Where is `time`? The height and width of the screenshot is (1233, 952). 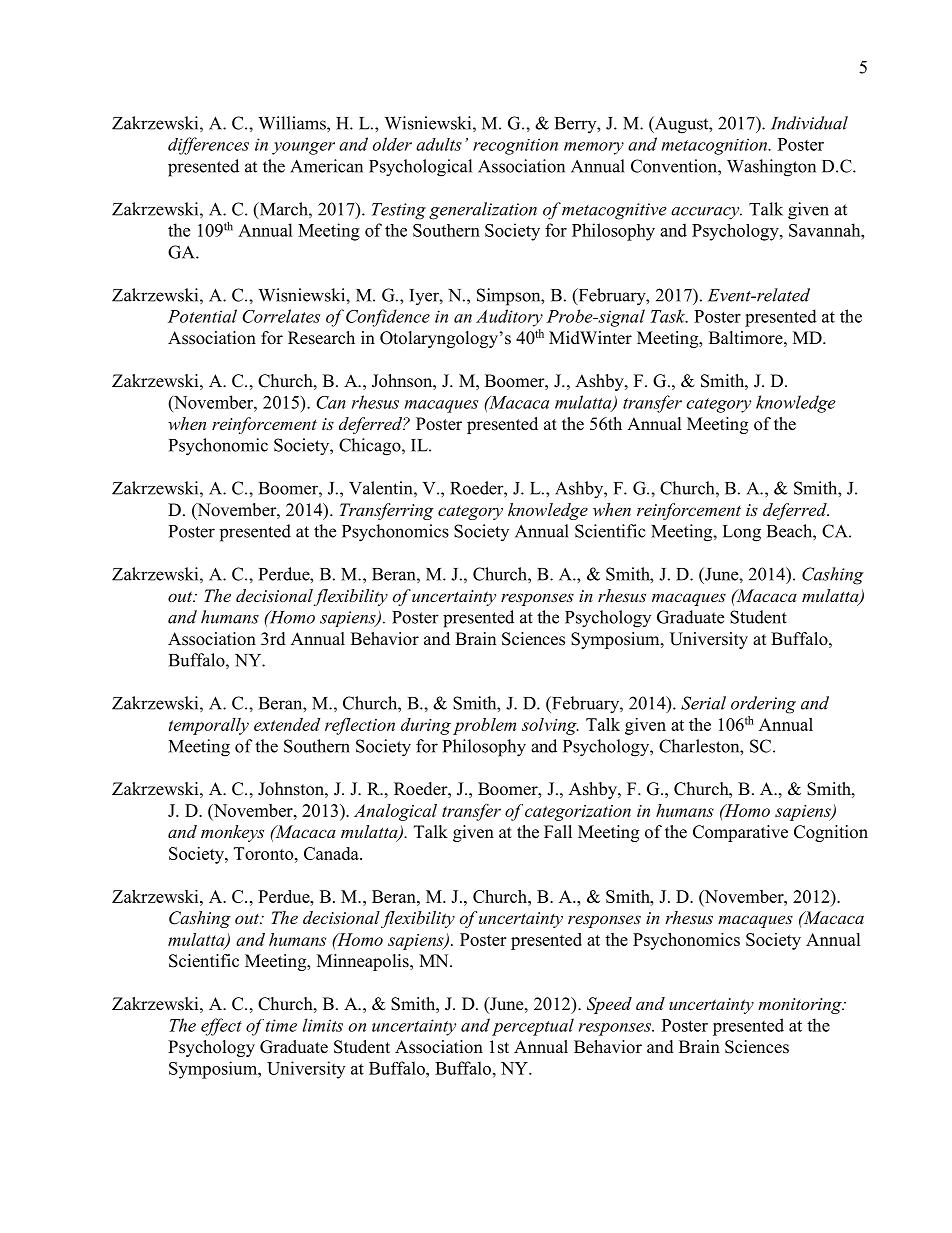 time is located at coordinates (281, 1025).
